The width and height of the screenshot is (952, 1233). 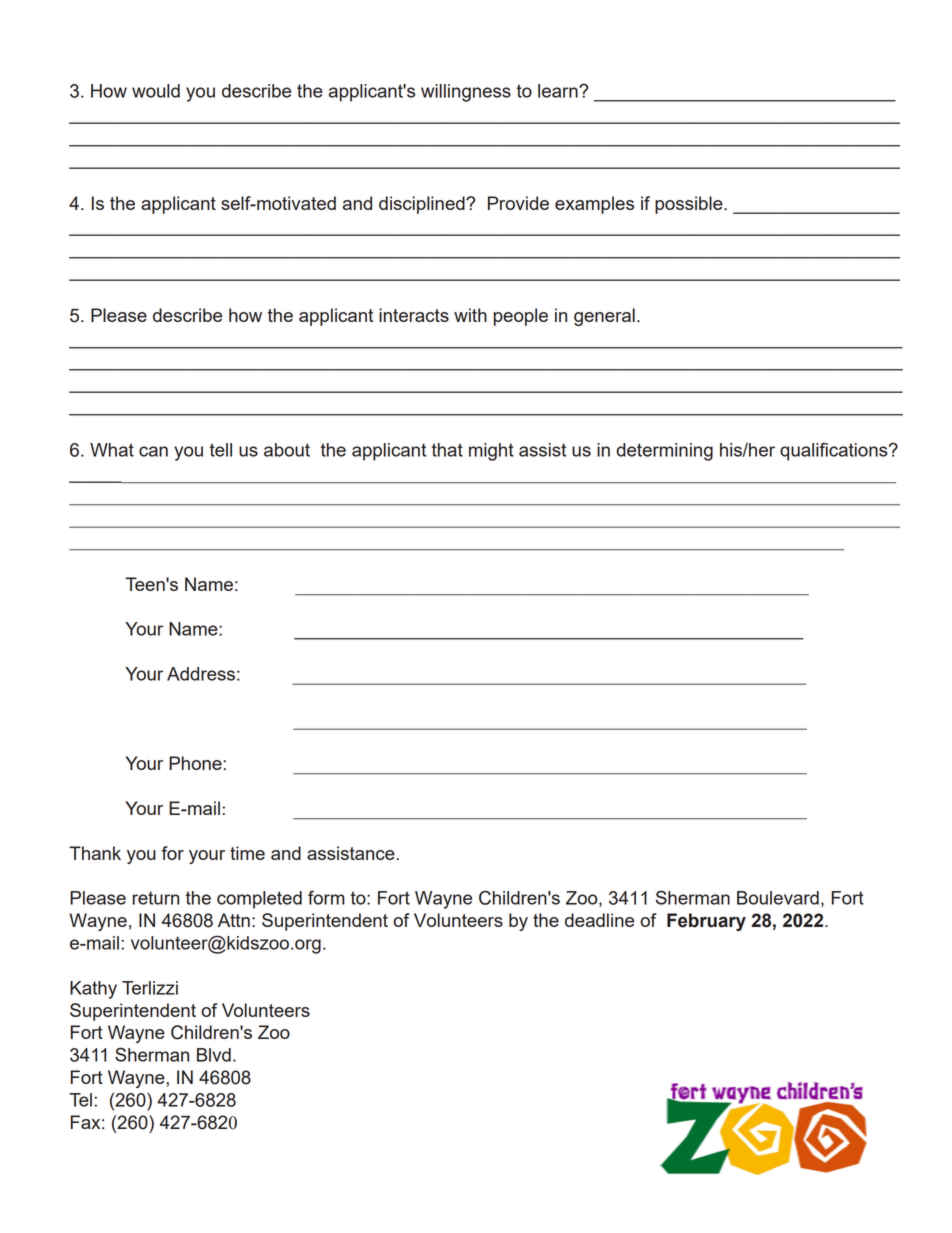 I want to click on willingness, so click(x=466, y=93).
